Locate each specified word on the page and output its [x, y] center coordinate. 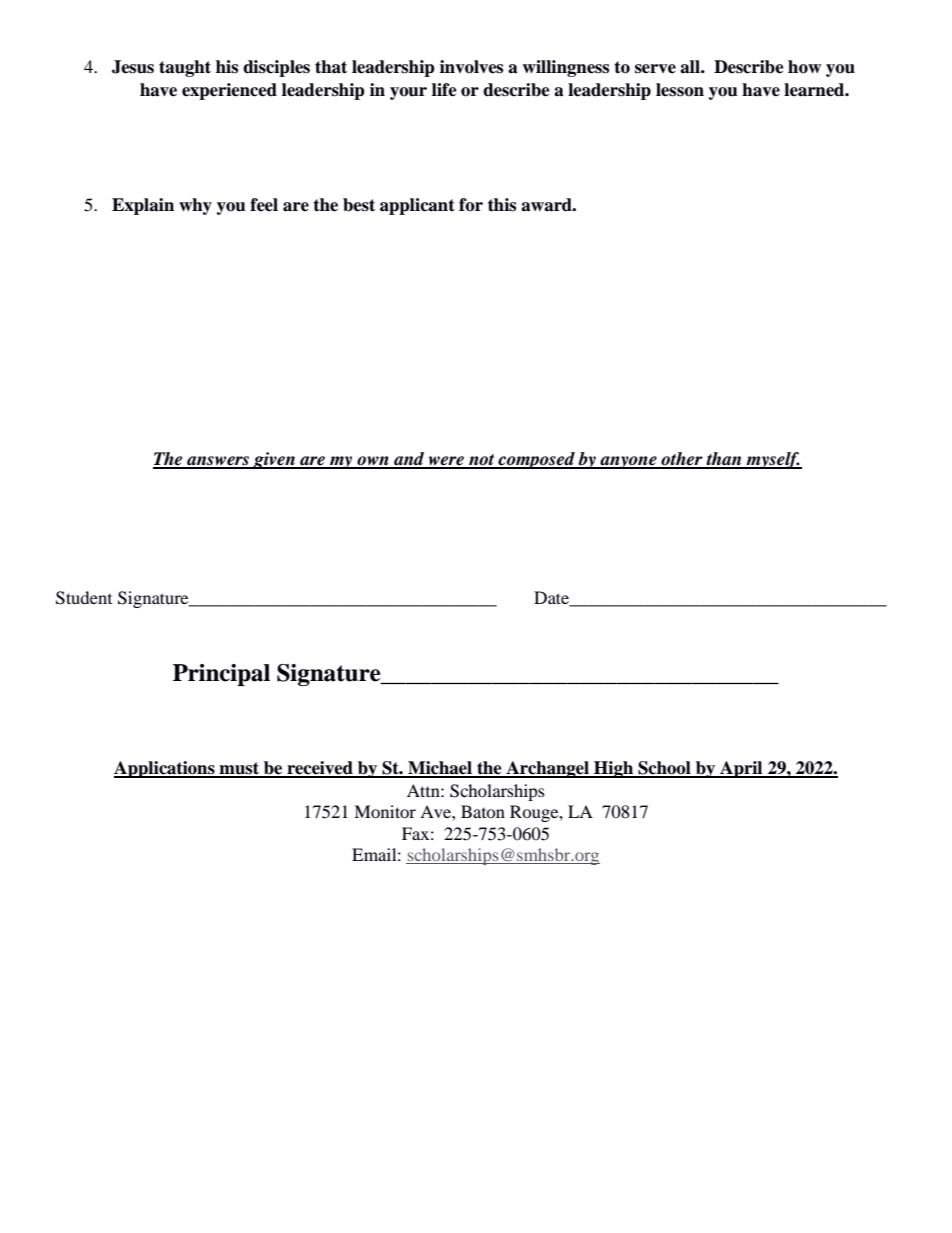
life [444, 90]
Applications [165, 769]
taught [185, 68]
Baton [483, 811]
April [741, 769]
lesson [680, 90]
